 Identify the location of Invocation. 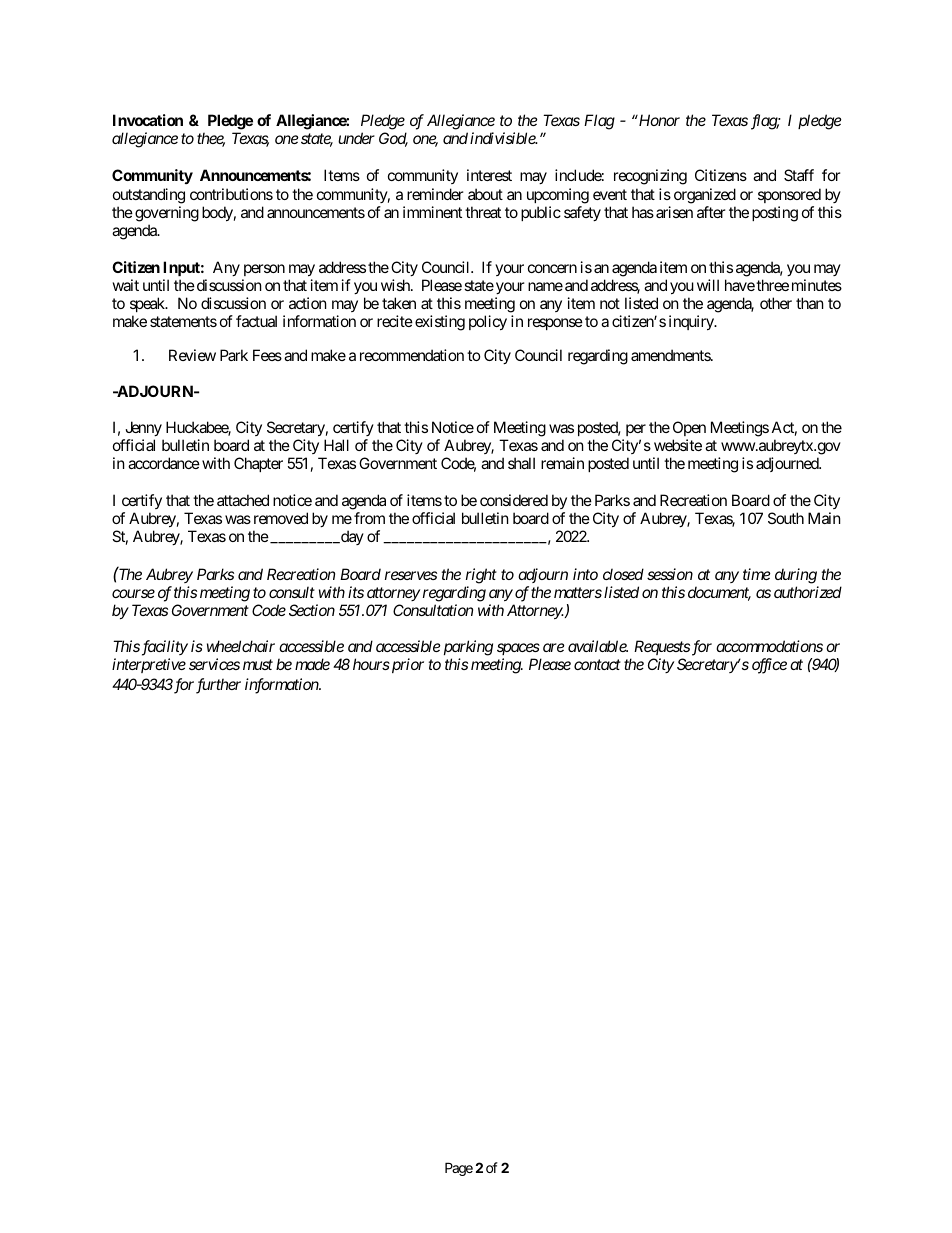
(148, 120).
